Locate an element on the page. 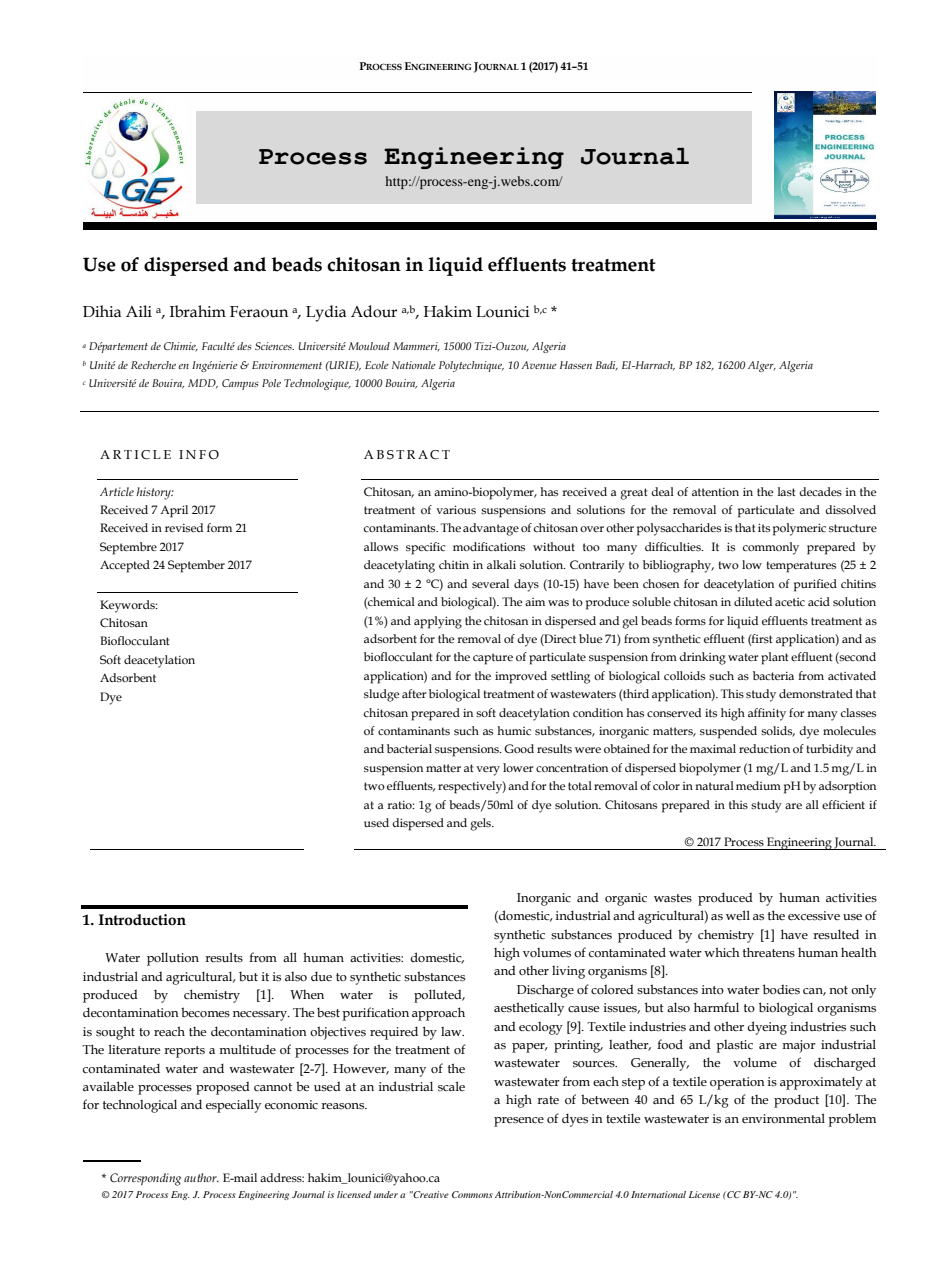  very is located at coordinates (488, 771).
